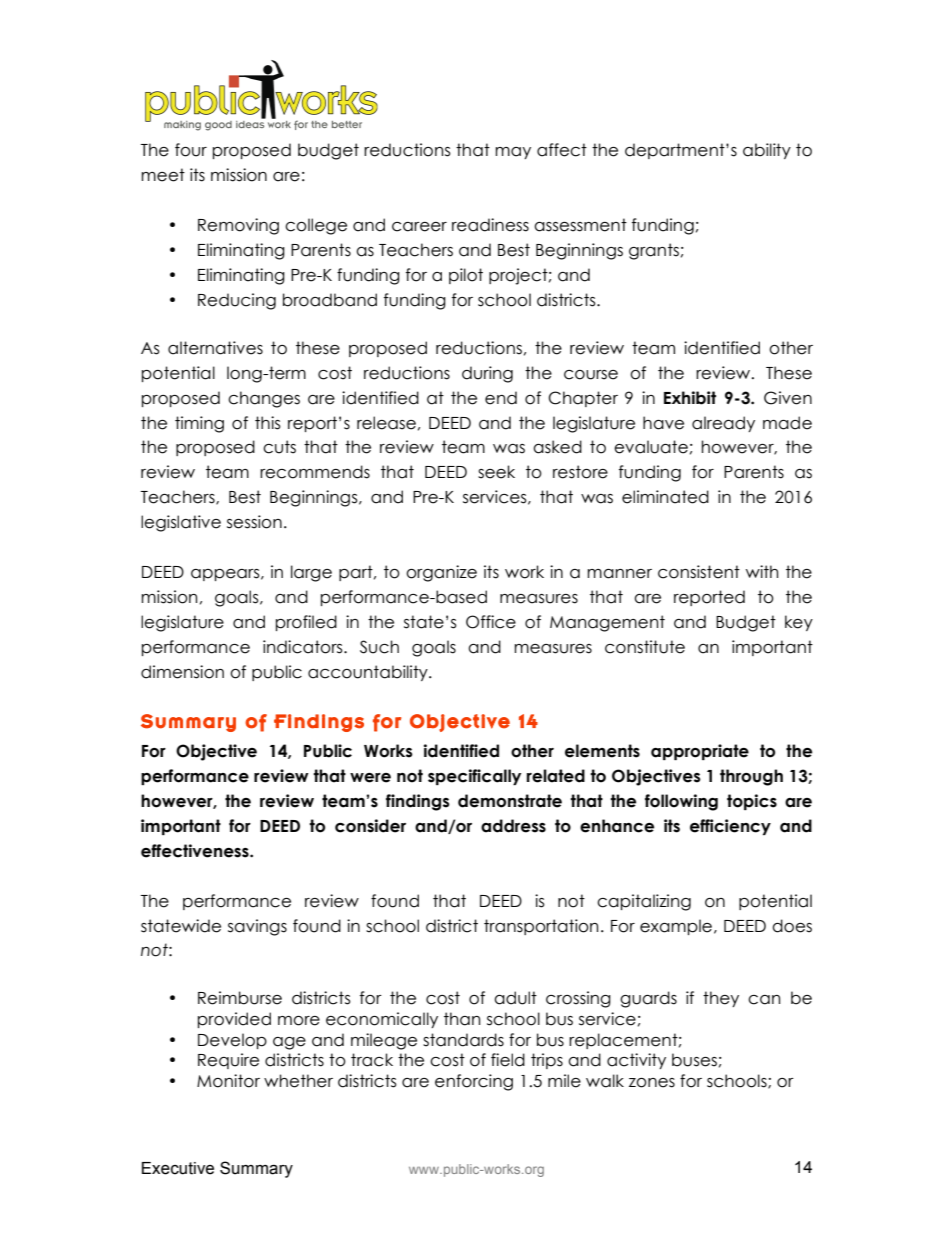 The image size is (952, 1233). What do you see at coordinates (196, 851) in the screenshot?
I see `effectiveness` at bounding box center [196, 851].
